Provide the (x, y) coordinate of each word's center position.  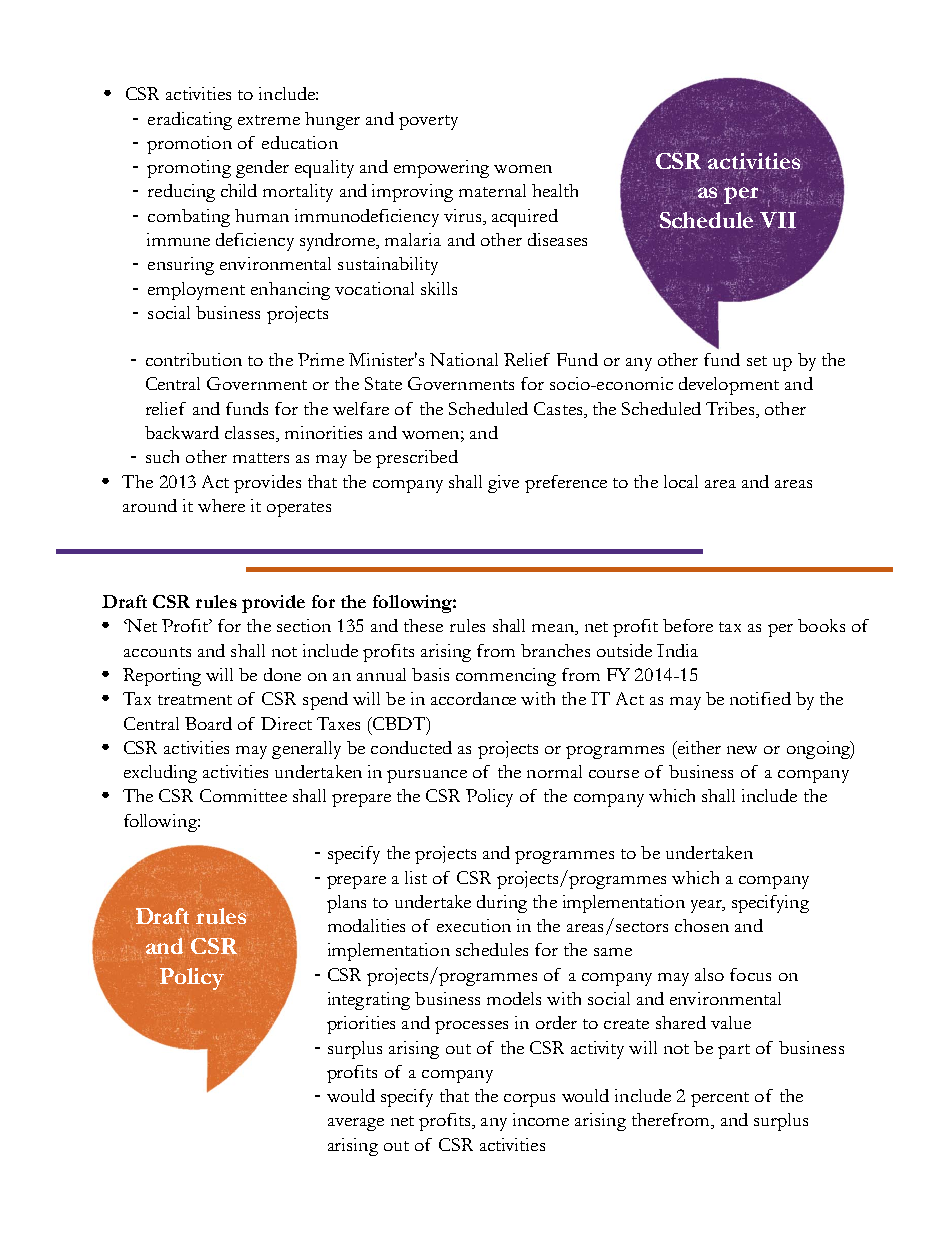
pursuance (427, 776)
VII (778, 219)
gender (262, 169)
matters (261, 458)
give (503, 484)
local (681, 481)
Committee (243, 795)
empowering (441, 169)
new (742, 750)
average (356, 1124)
